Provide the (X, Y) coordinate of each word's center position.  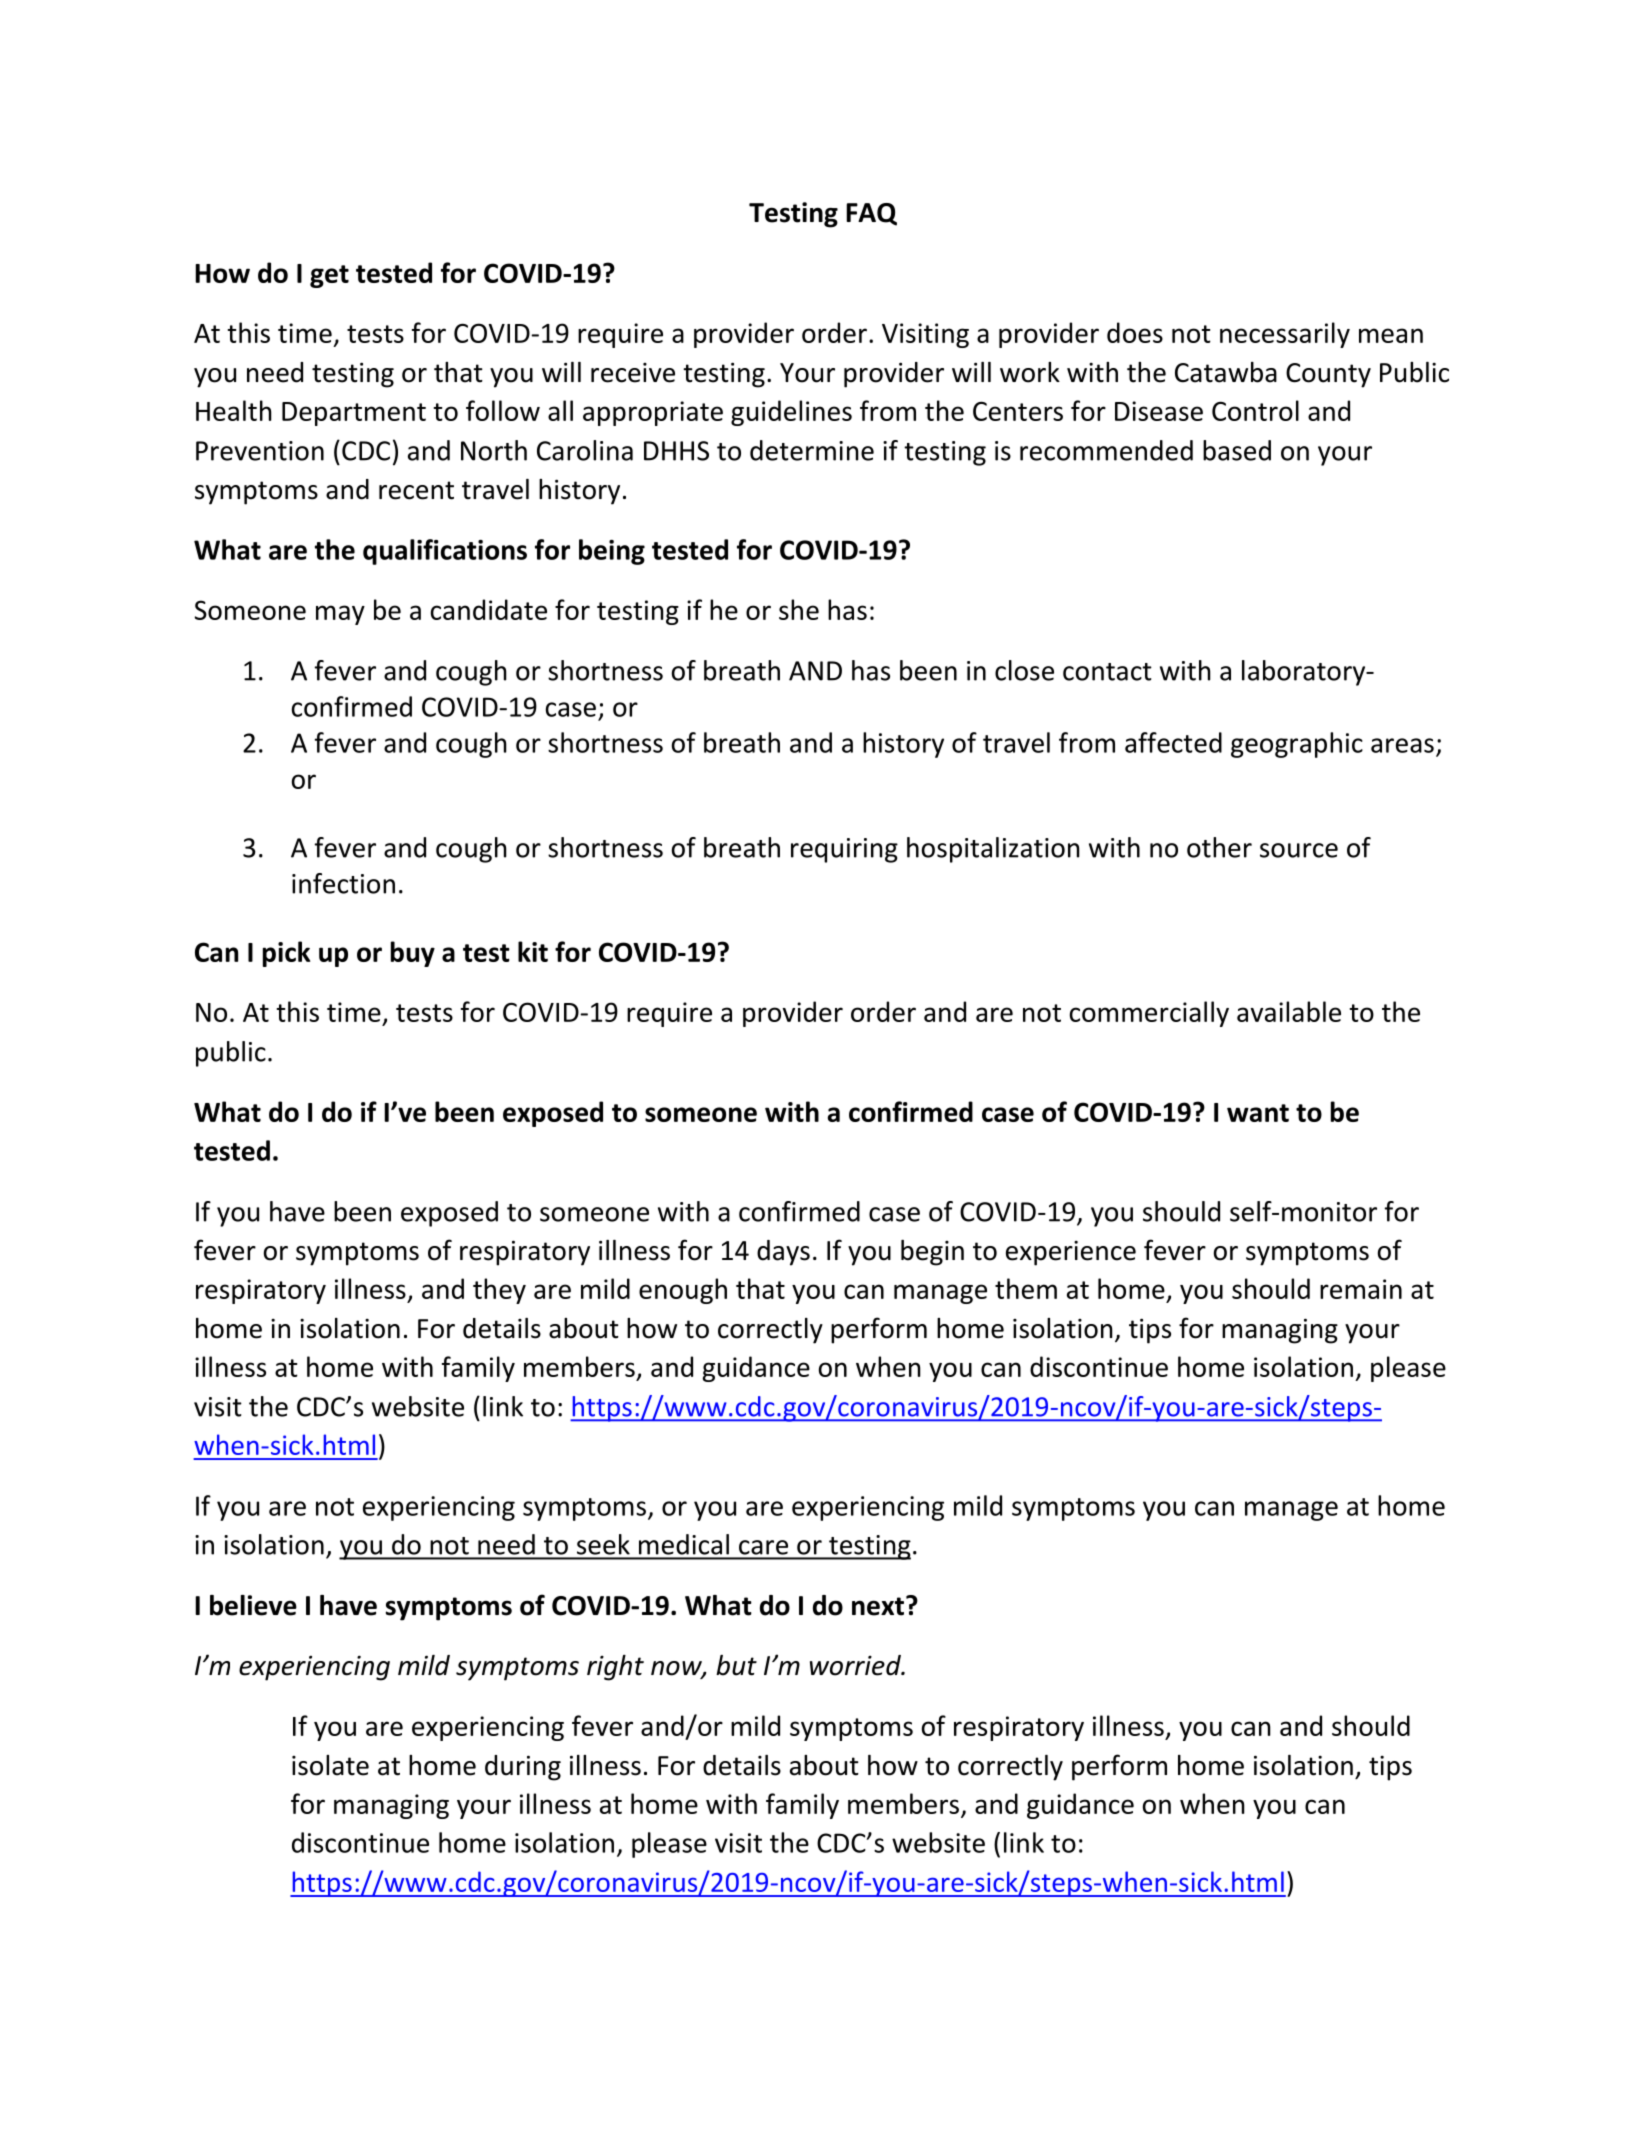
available (1289, 1011)
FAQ (871, 214)
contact (1107, 672)
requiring (844, 850)
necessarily (1285, 335)
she (799, 609)
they (499, 1291)
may (340, 615)
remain (1361, 1289)
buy (413, 954)
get (329, 276)
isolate (330, 1765)
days (783, 1253)
